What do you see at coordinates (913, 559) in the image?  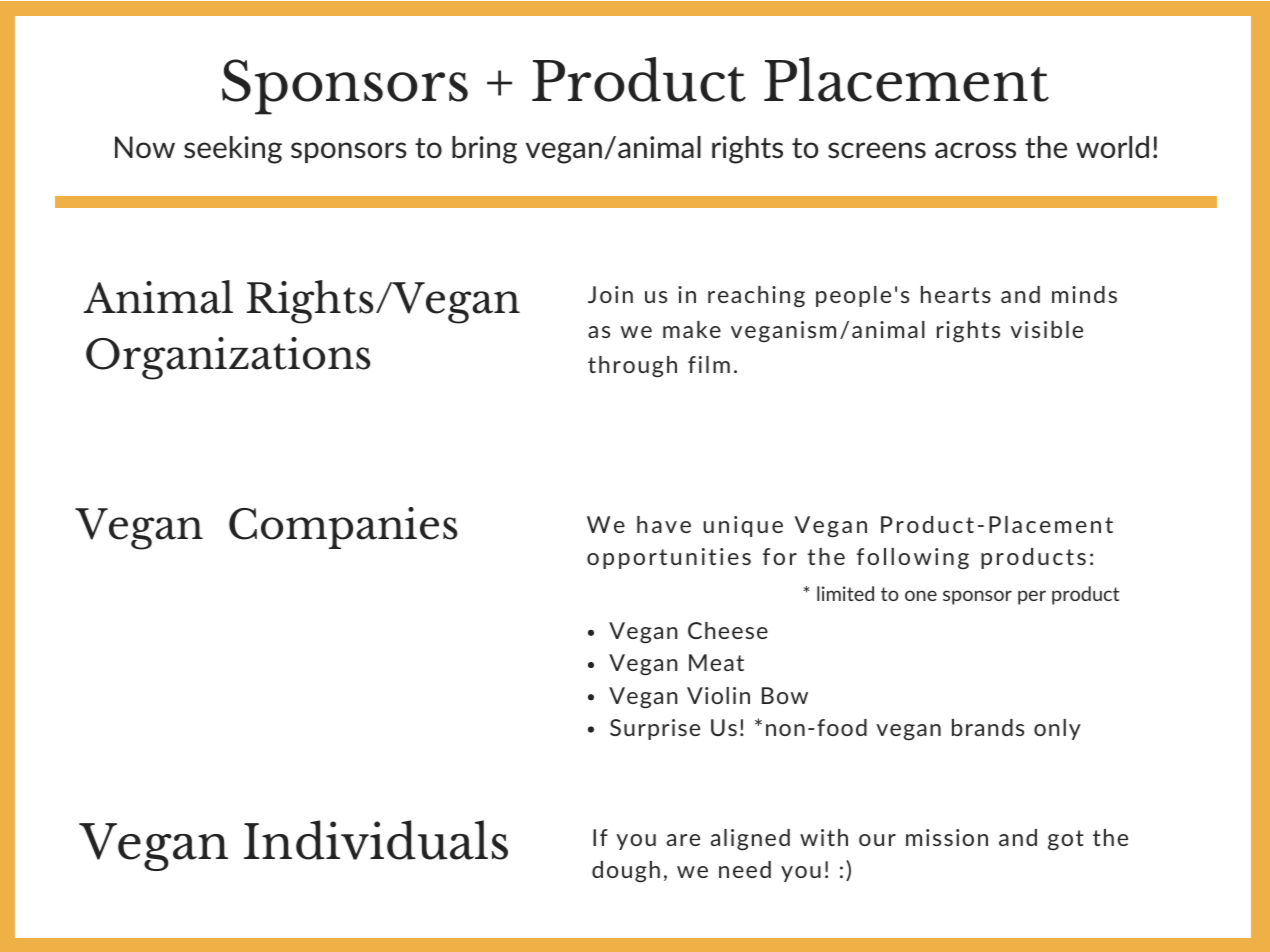 I see `following` at bounding box center [913, 559].
